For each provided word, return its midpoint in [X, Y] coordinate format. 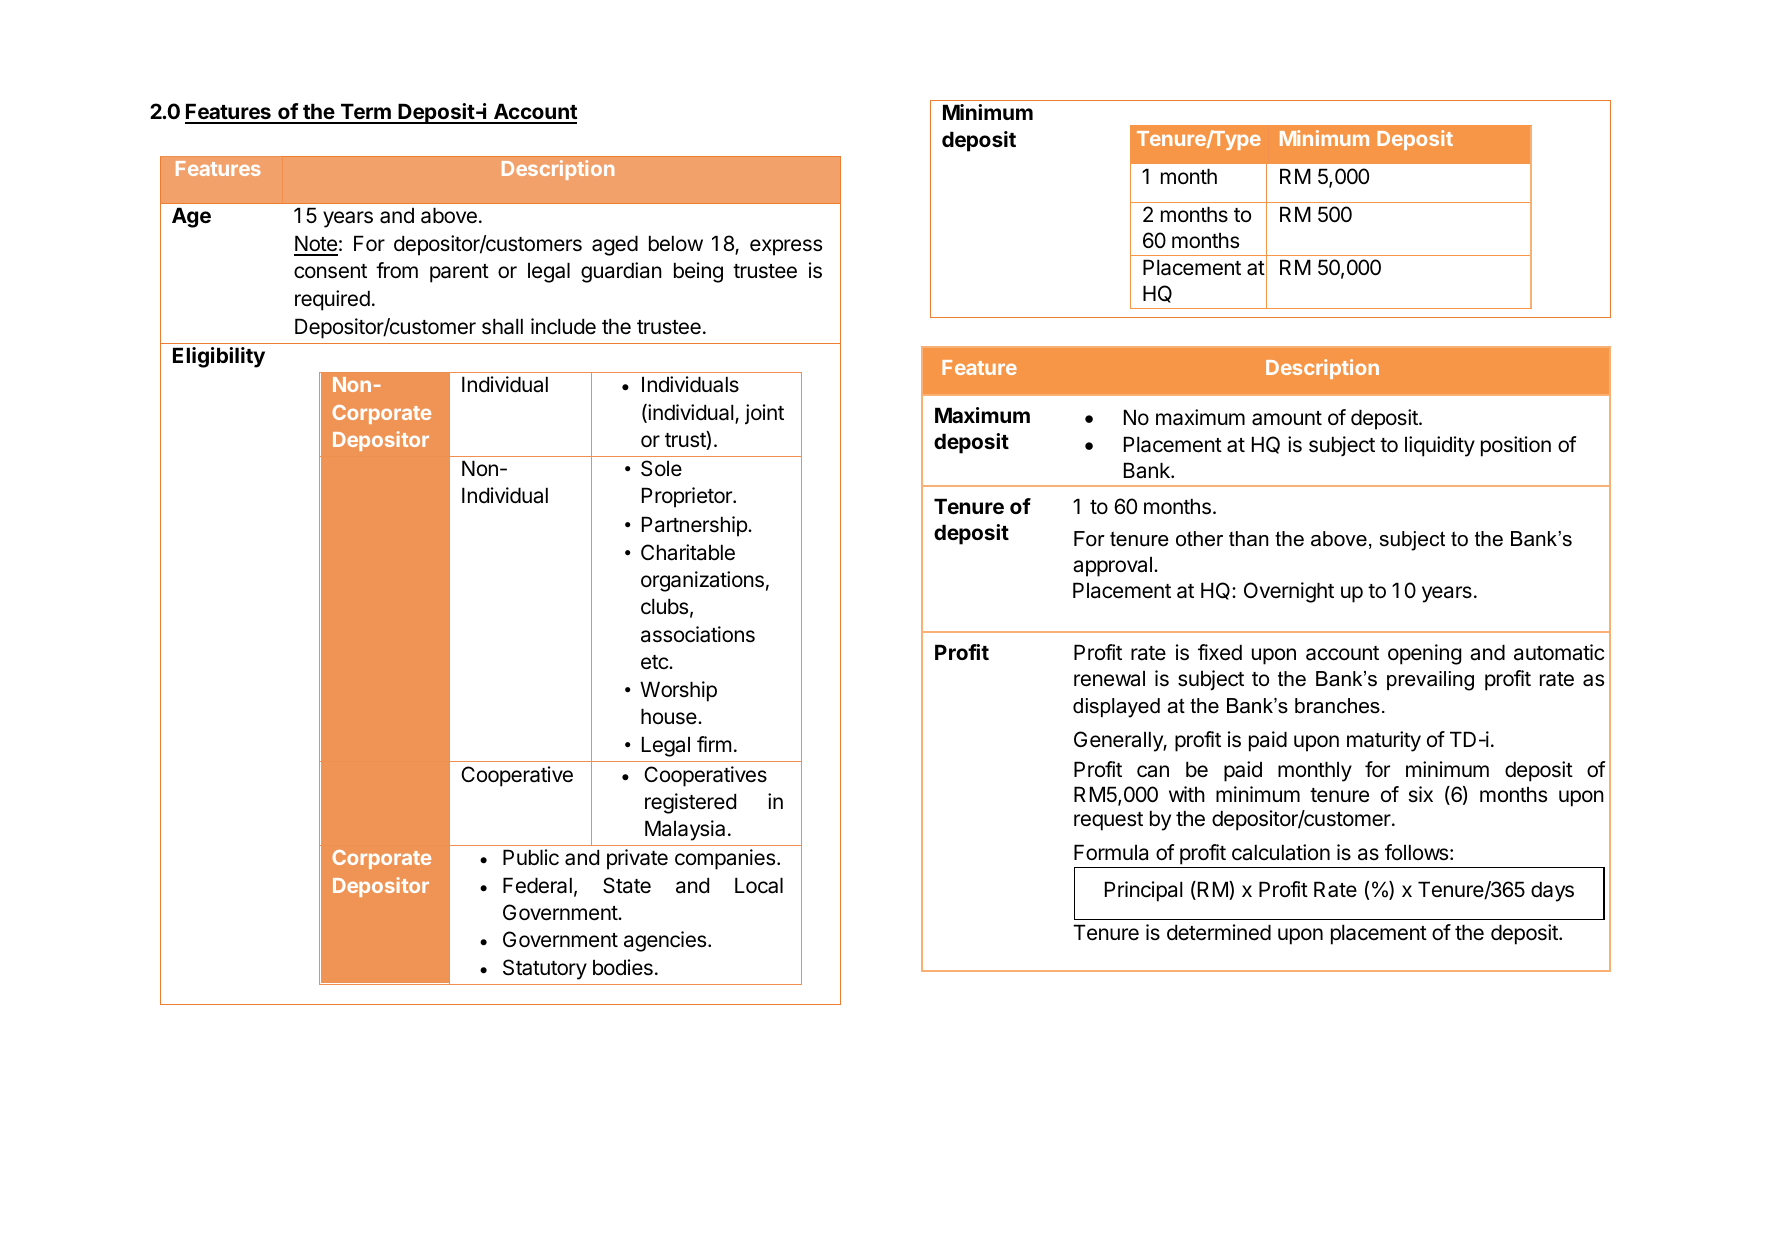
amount [1287, 418]
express [786, 247]
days [1552, 891]
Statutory [545, 969]
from [397, 270]
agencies [666, 941]
